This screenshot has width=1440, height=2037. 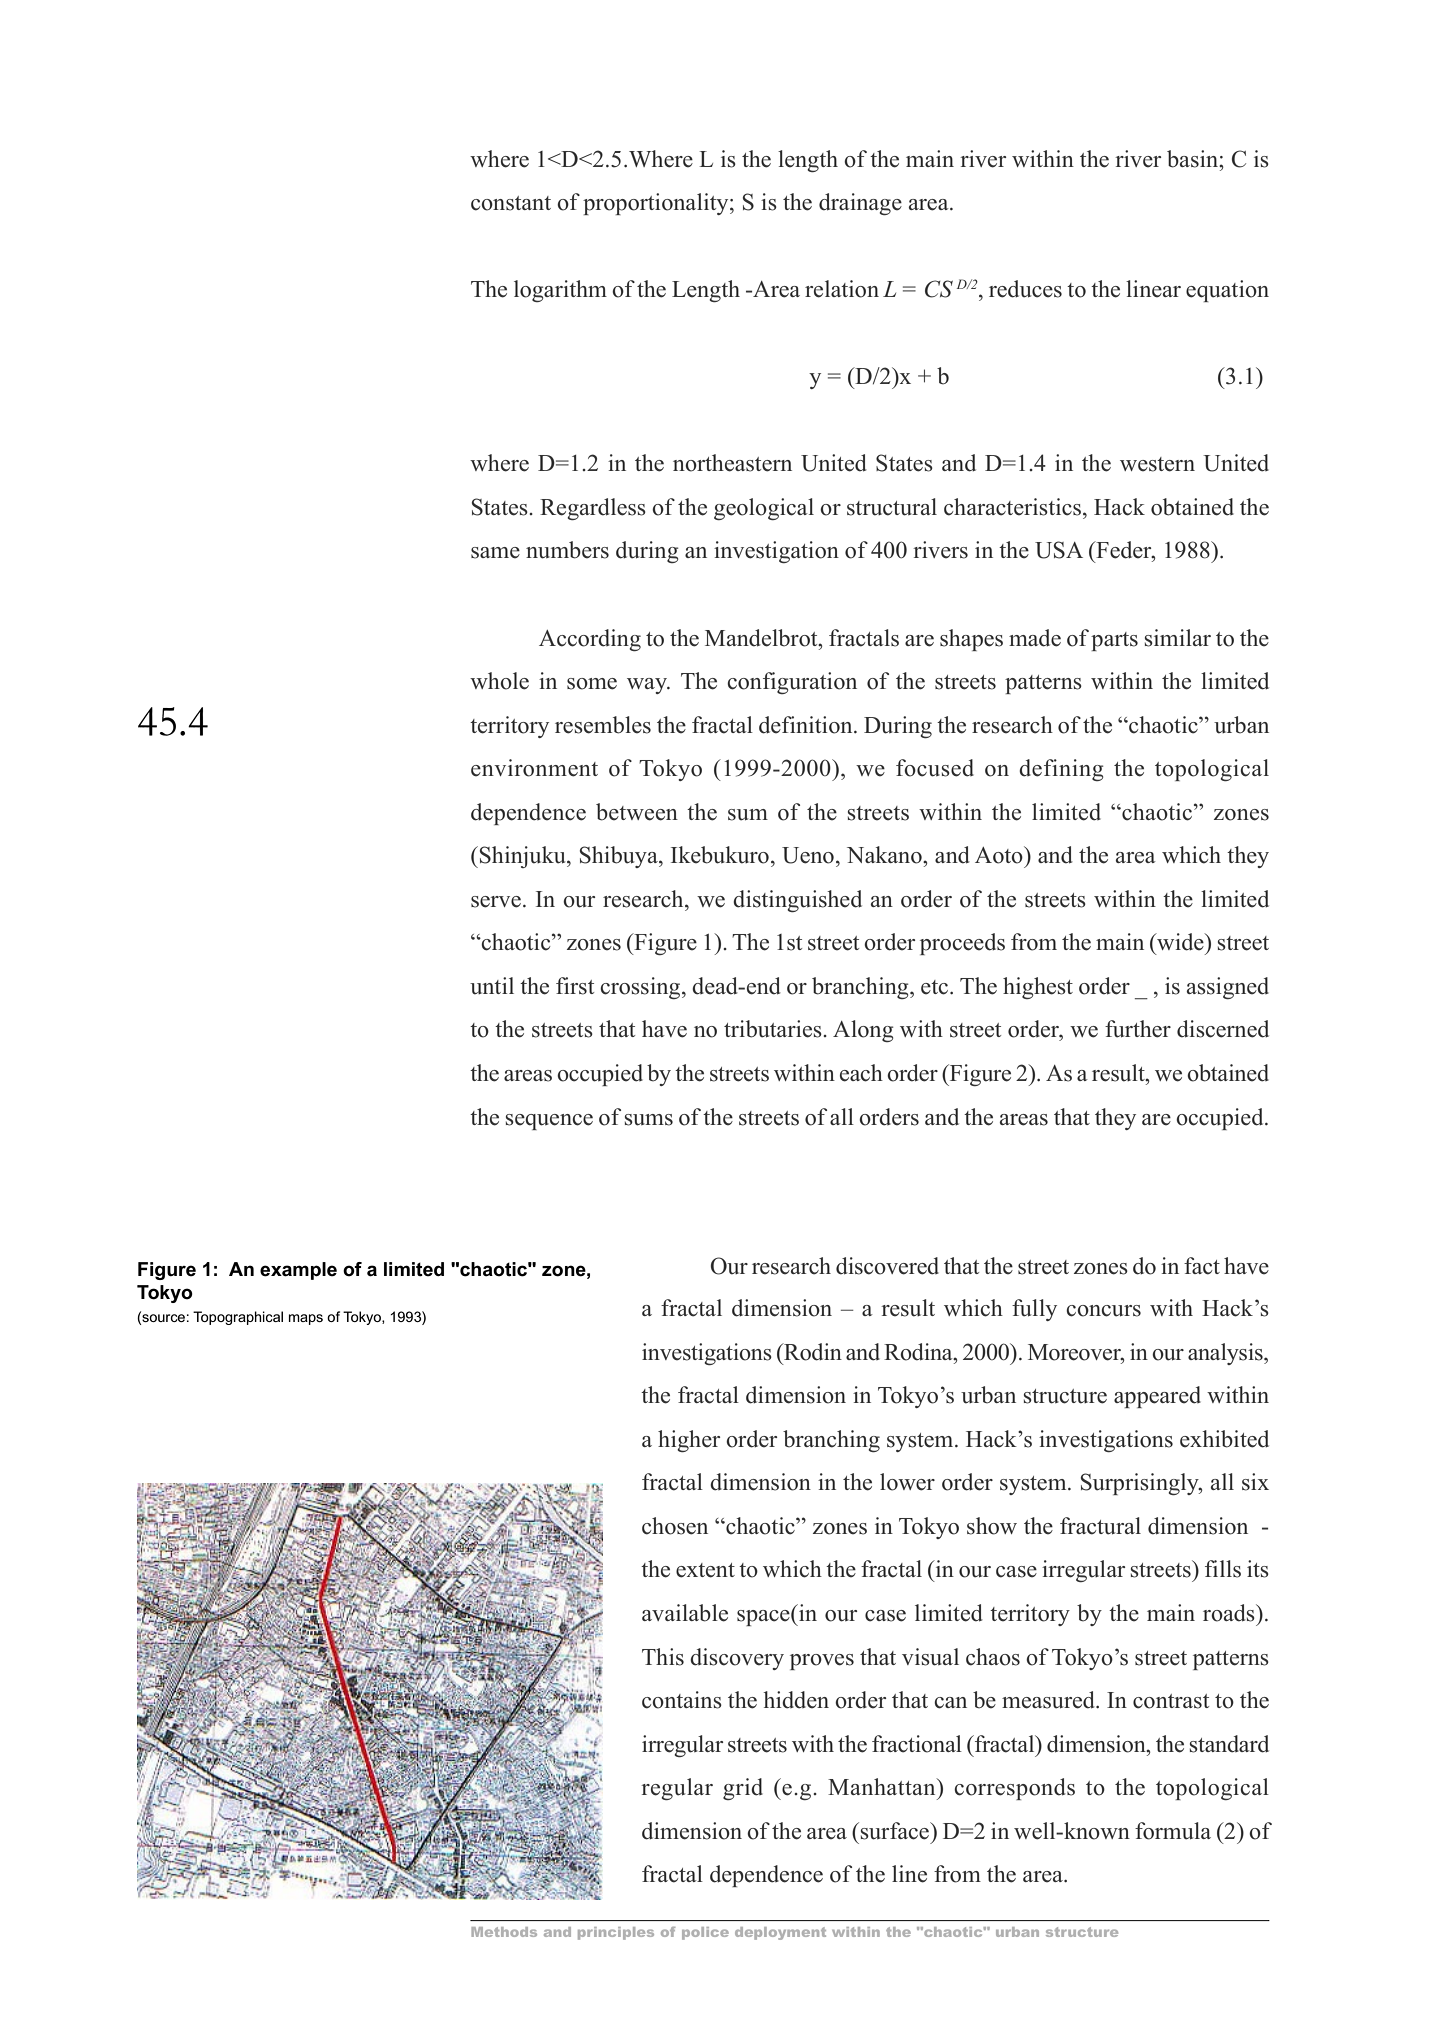 What do you see at coordinates (298, 1271) in the screenshot?
I see `example` at bounding box center [298, 1271].
